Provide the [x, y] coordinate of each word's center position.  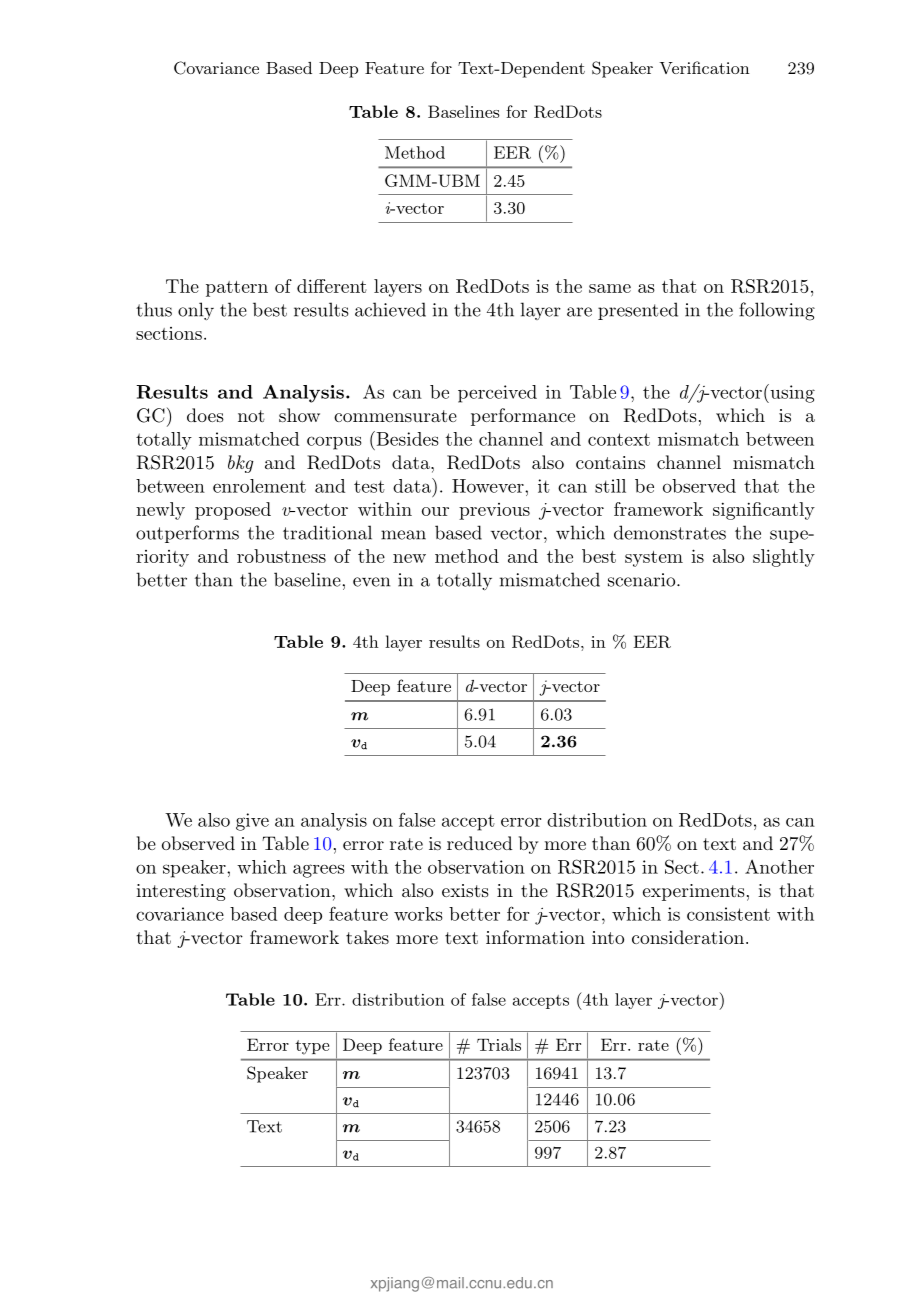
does [205, 415]
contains [610, 462]
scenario [643, 580]
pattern [237, 289]
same [610, 288]
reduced [480, 843]
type [312, 1047]
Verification [704, 67]
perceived [497, 394]
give [252, 822]
